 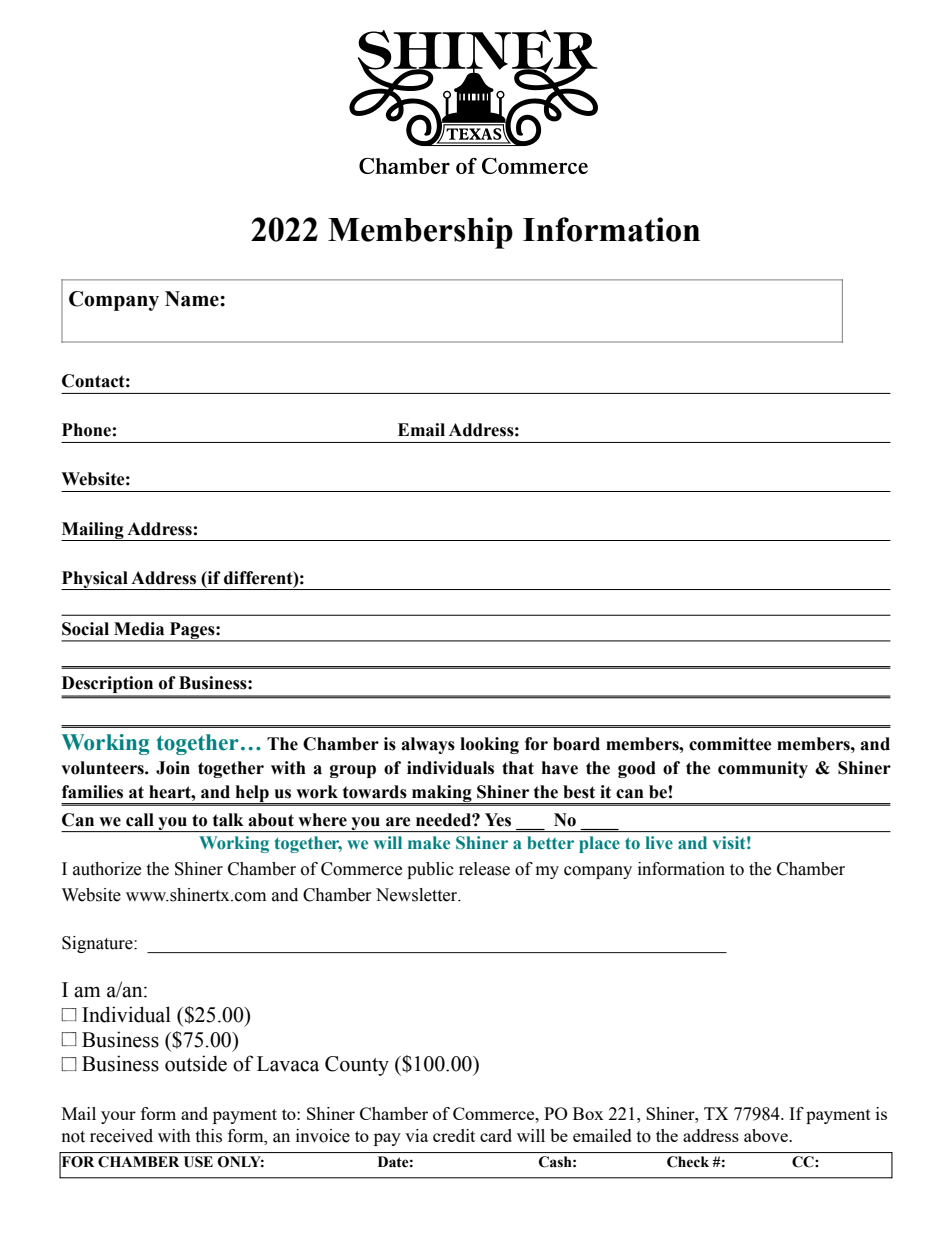 I want to click on always, so click(x=428, y=745).
